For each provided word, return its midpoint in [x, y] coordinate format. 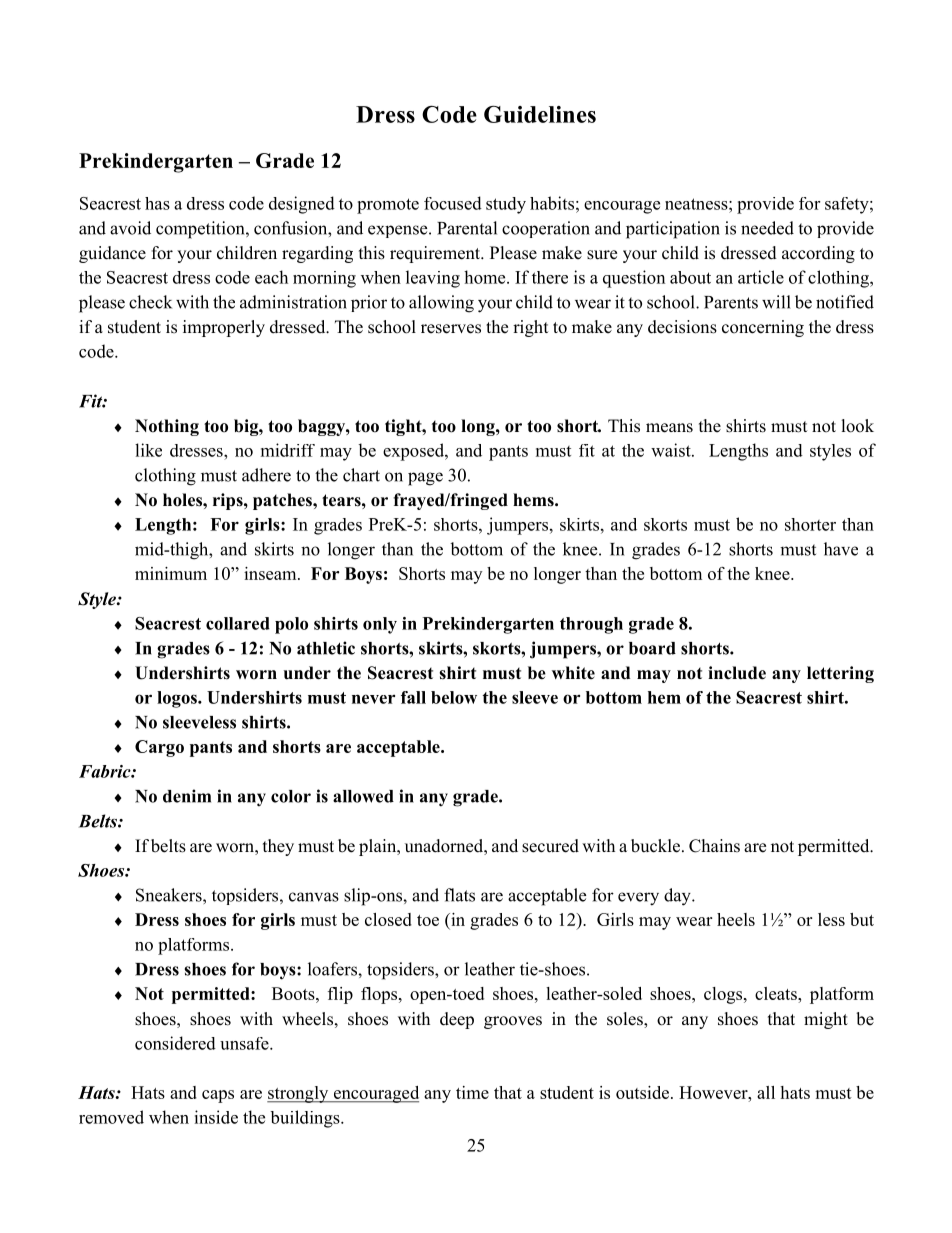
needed [767, 228]
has [157, 203]
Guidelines [540, 114]
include [737, 673]
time [472, 1092]
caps [218, 1096]
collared [238, 623]
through [591, 625]
